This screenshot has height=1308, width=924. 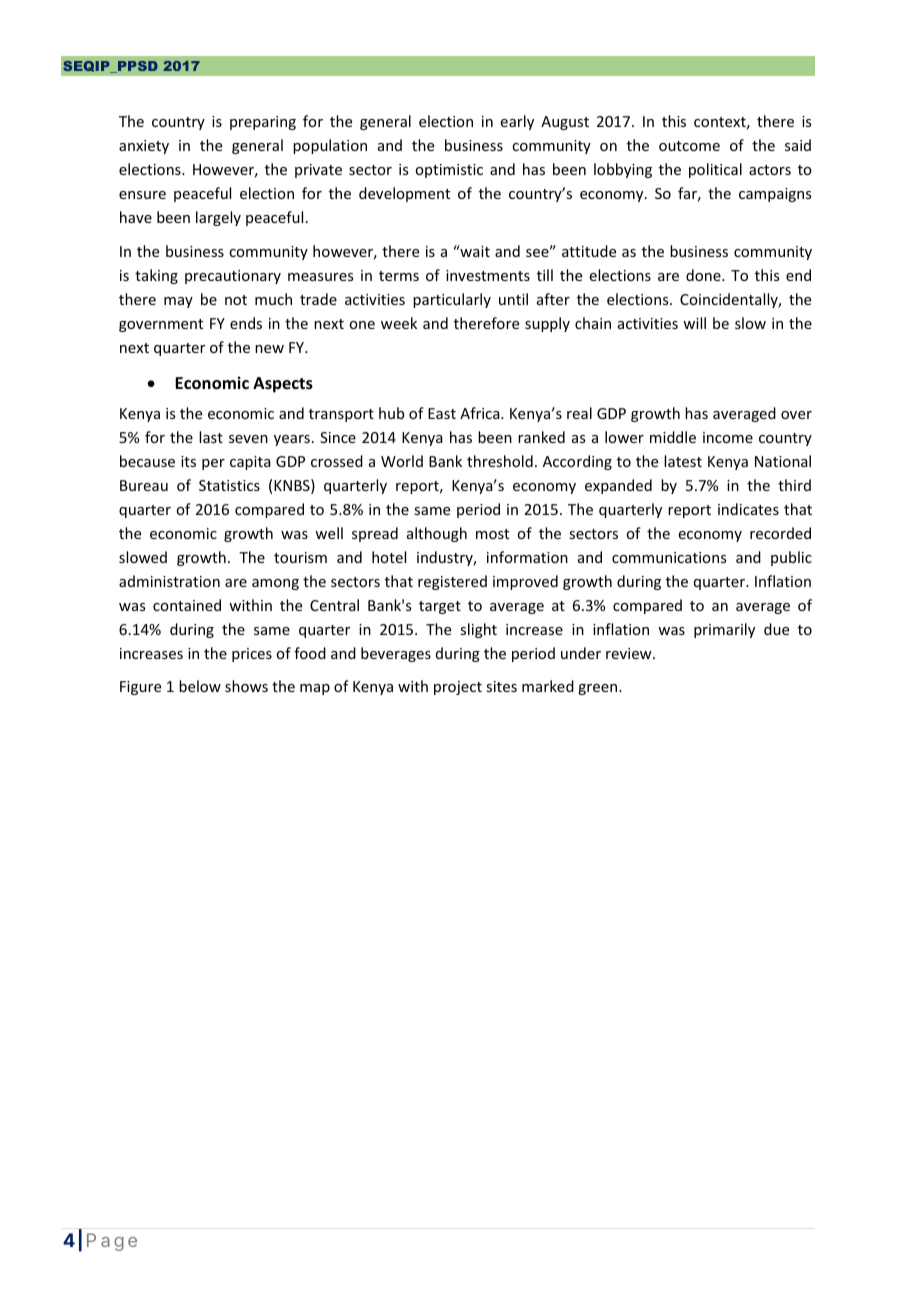 I want to click on income, so click(x=728, y=437).
